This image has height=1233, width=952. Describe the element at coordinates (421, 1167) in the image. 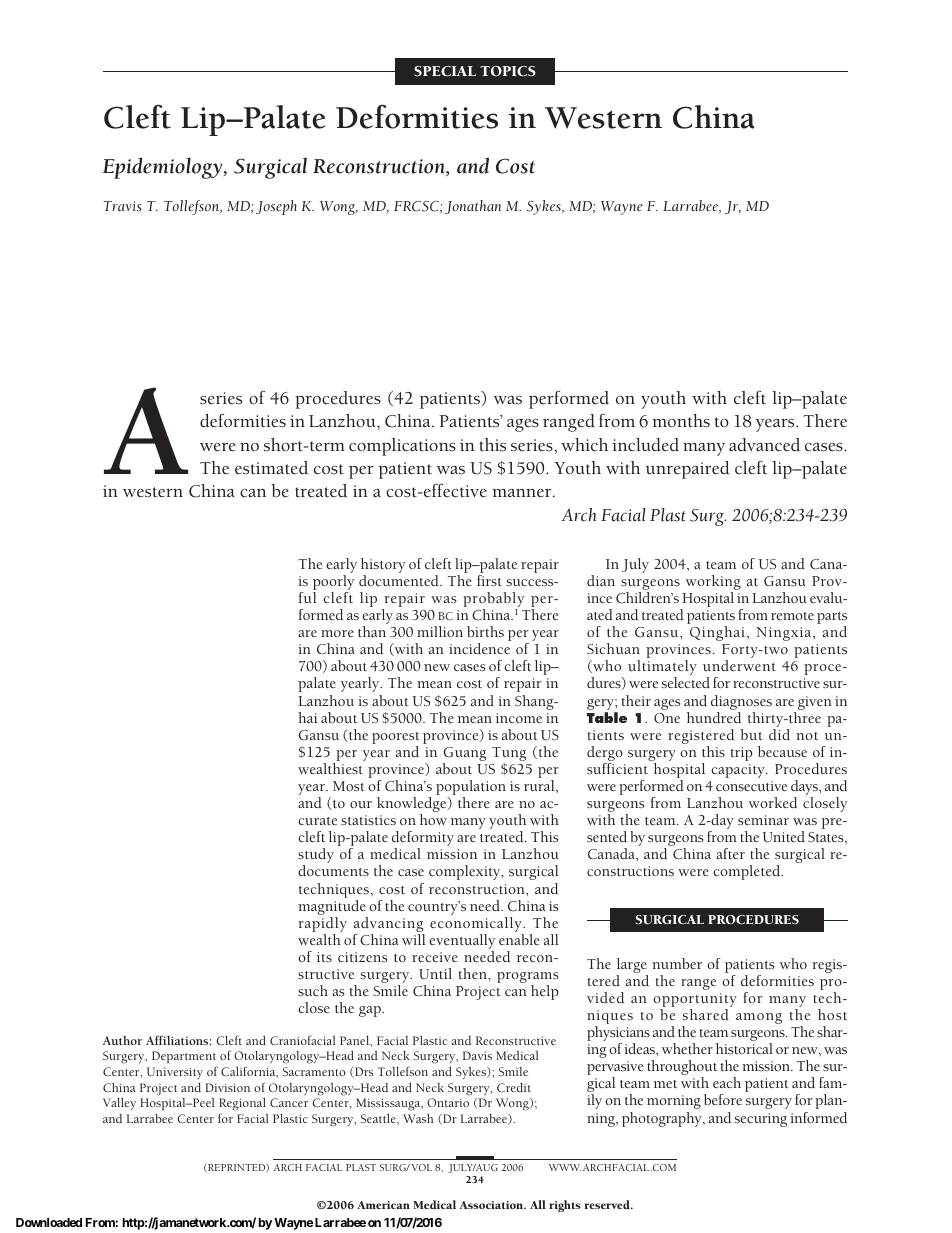

I see `VOL` at that location.
